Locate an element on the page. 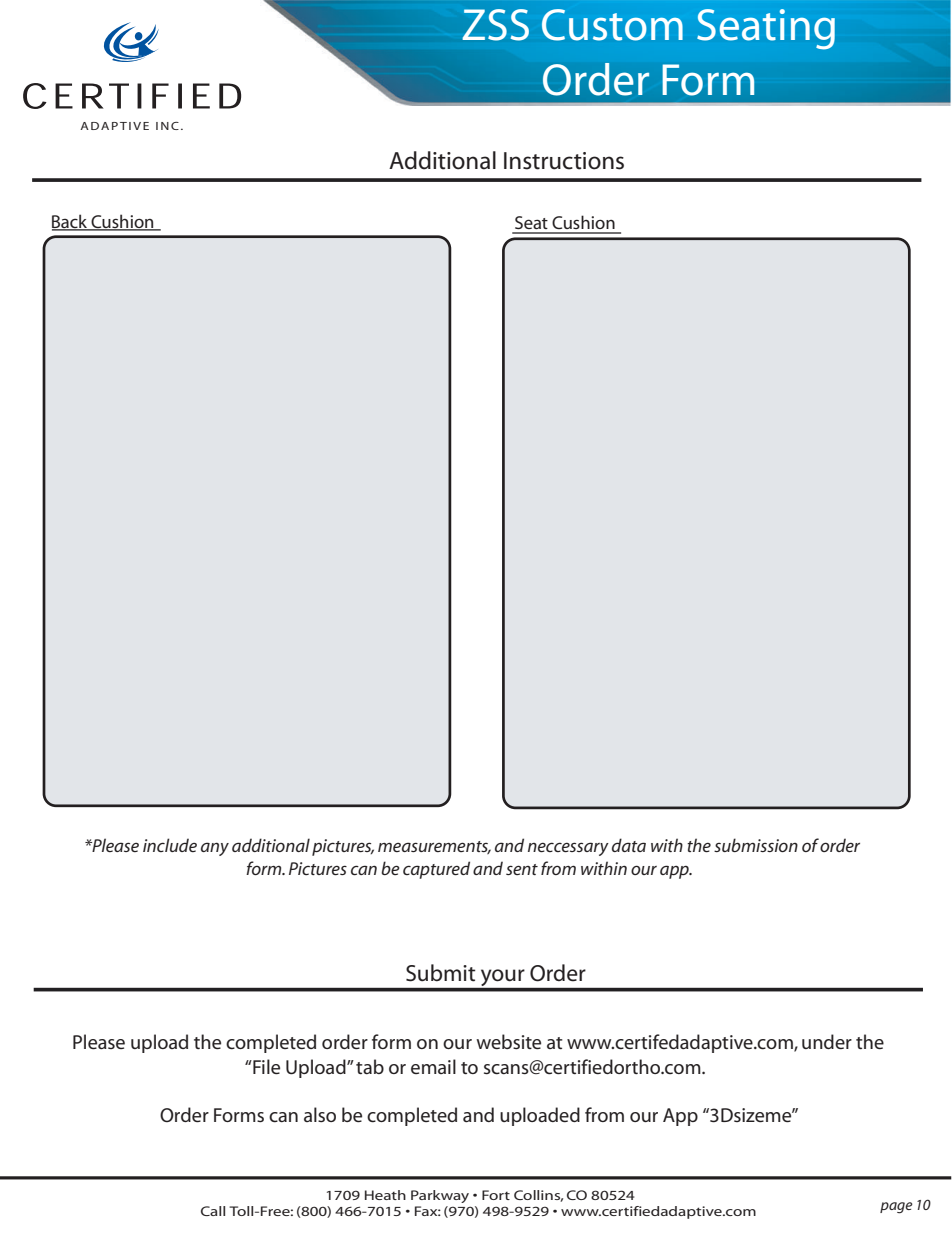 The image size is (952, 1233). Back is located at coordinates (71, 222).
